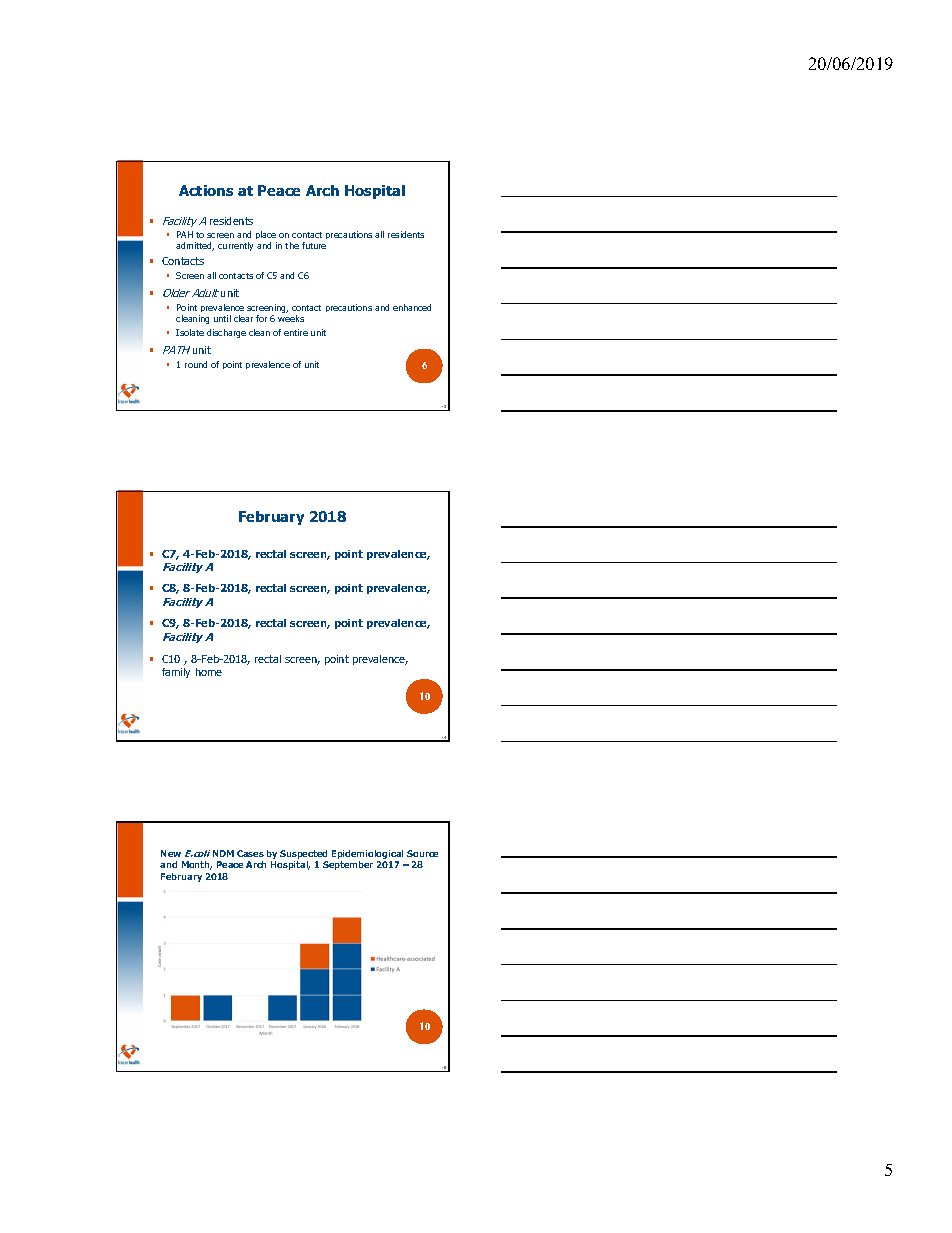  What do you see at coordinates (206, 190) in the document?
I see `Actions` at bounding box center [206, 190].
